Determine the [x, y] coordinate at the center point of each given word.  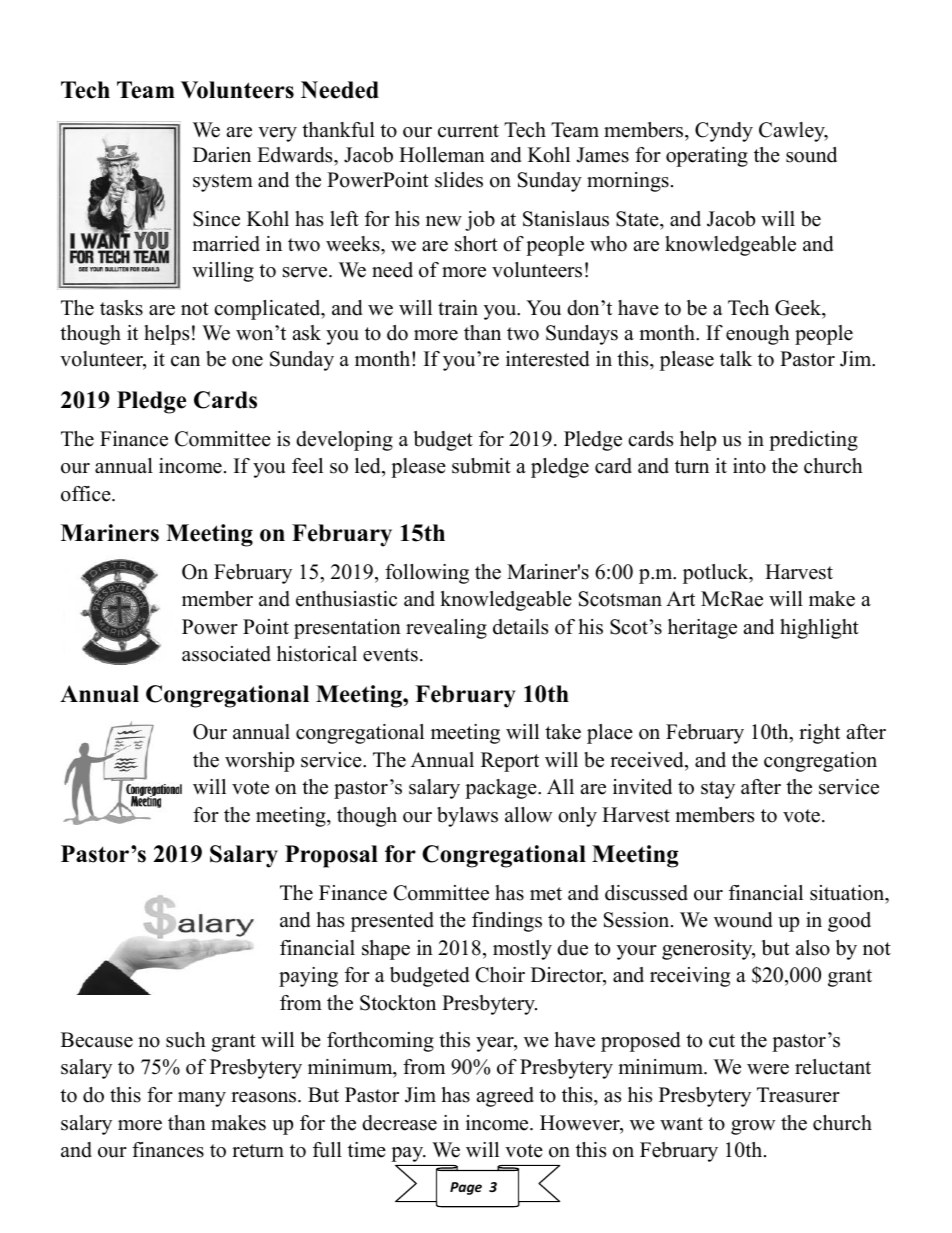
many [202, 1099]
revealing [446, 629]
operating [707, 157]
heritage [702, 629]
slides [459, 180]
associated [226, 654]
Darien [222, 155]
